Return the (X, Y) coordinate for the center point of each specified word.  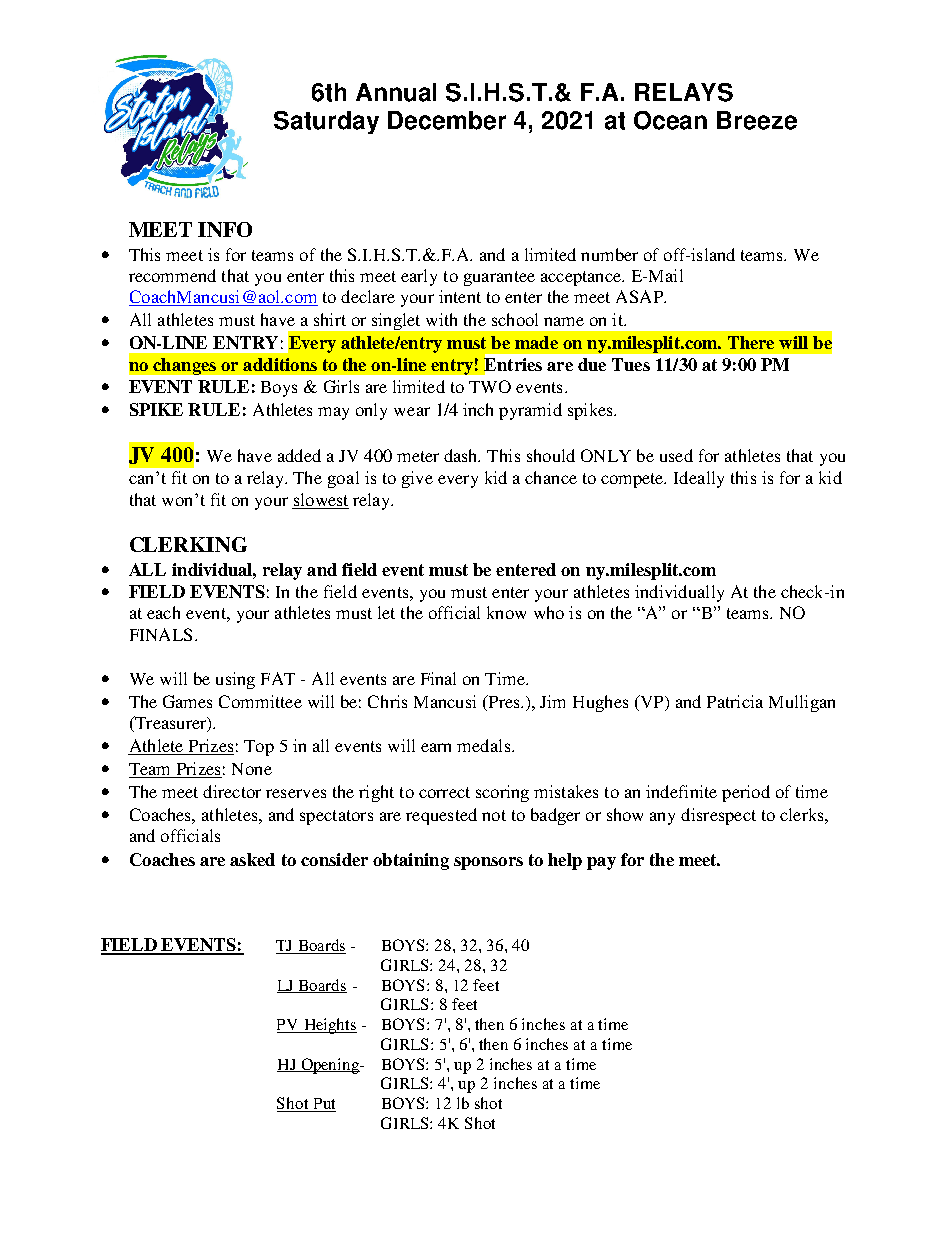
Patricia (735, 701)
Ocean (670, 120)
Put (323, 1105)
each (163, 612)
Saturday (326, 122)
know (506, 612)
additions (280, 364)
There (751, 342)
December (447, 120)
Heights (329, 1026)
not (494, 815)
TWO (490, 386)
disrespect (718, 816)
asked (252, 859)
